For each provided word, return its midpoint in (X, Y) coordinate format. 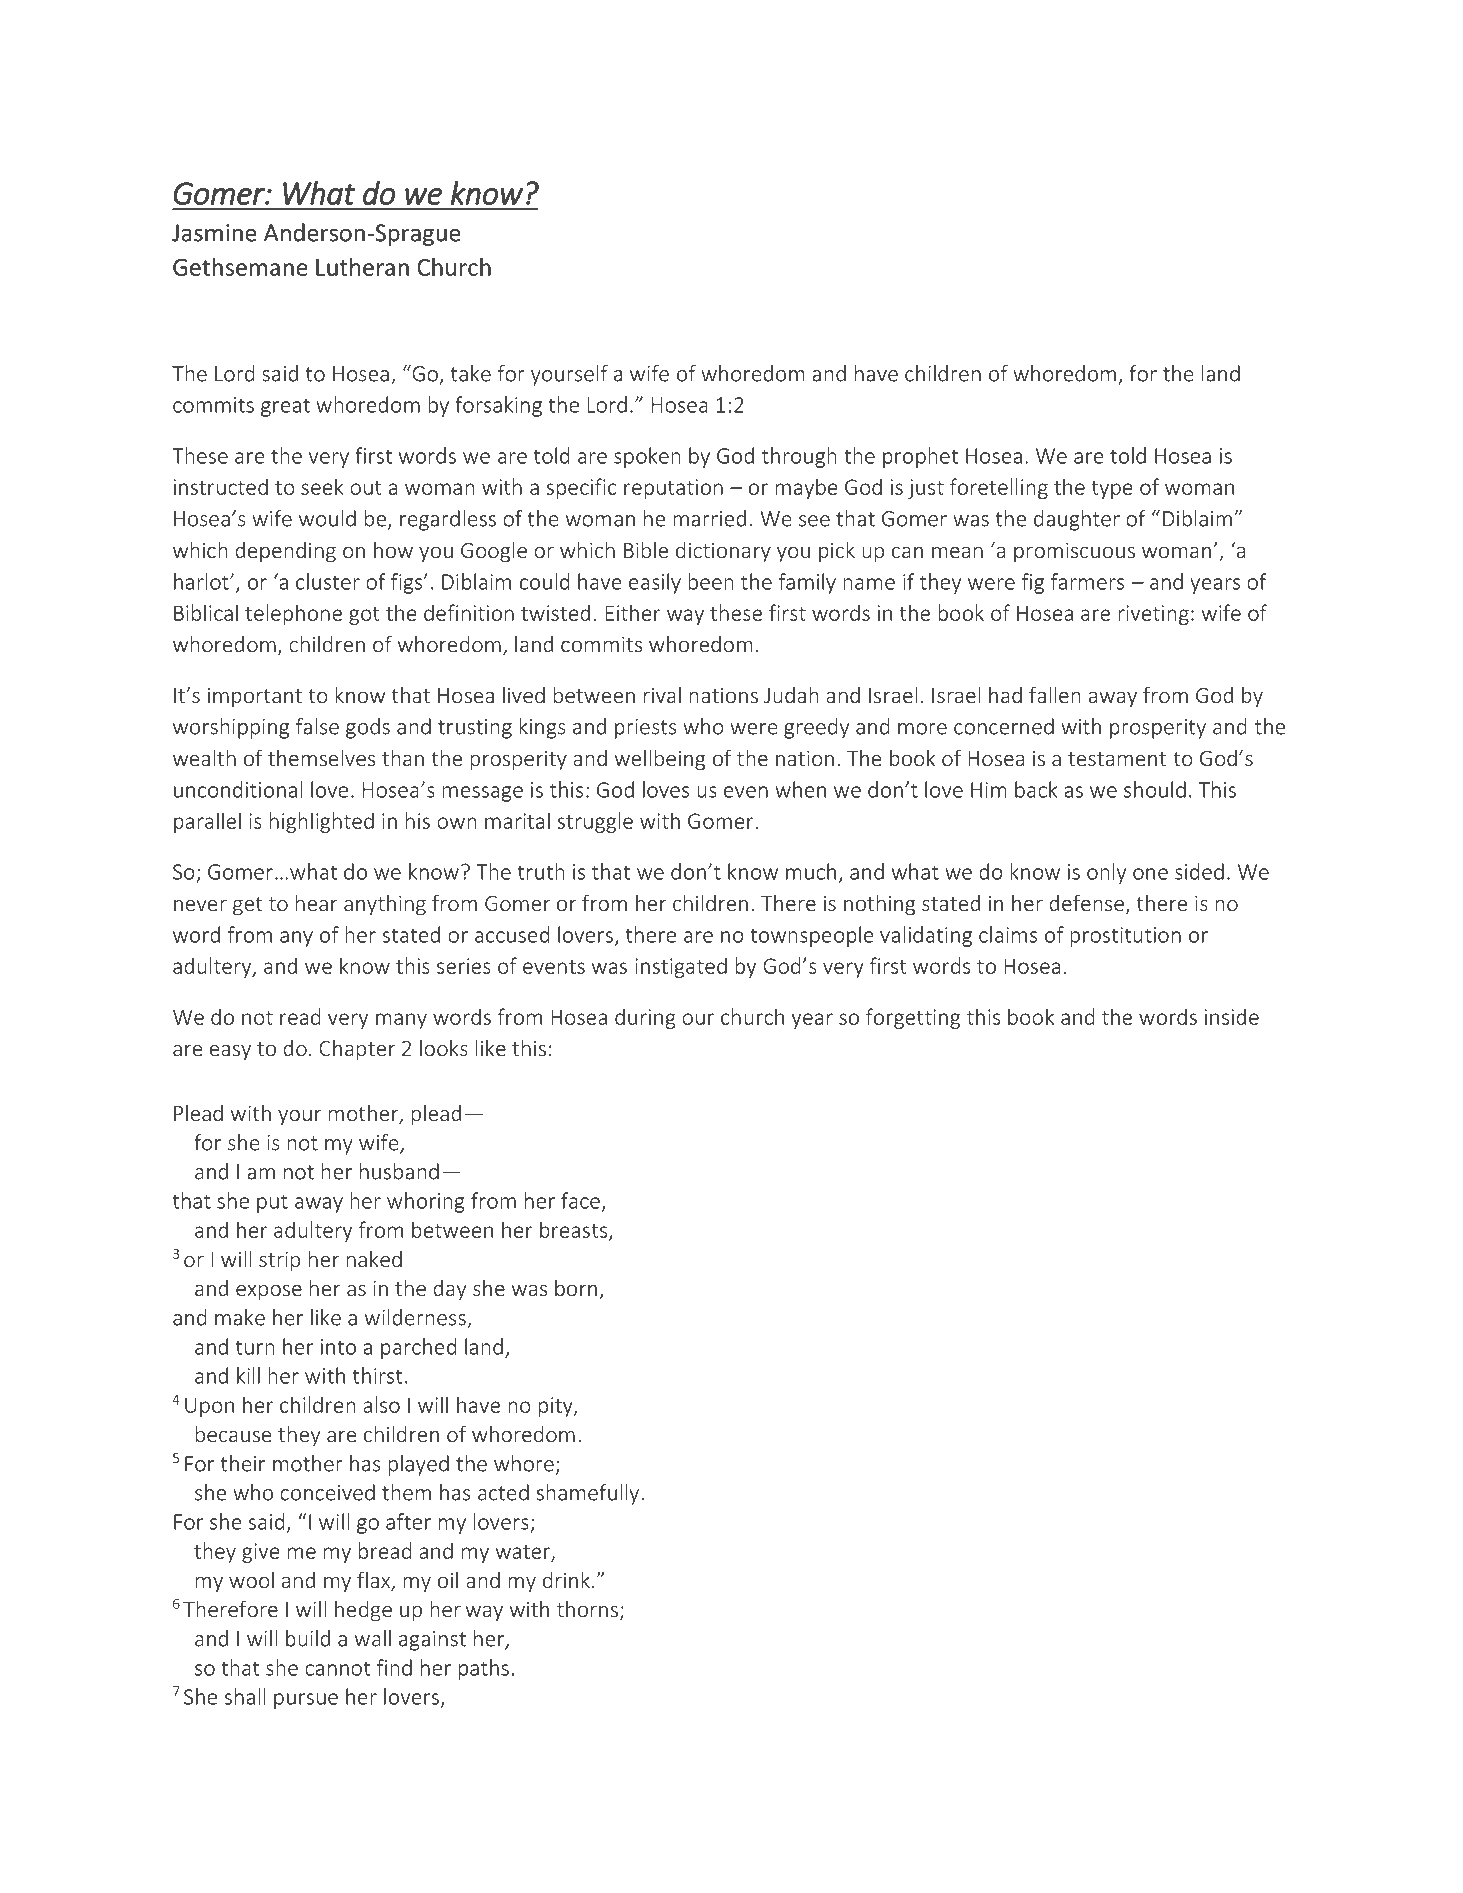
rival (662, 695)
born (576, 1288)
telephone (293, 614)
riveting (1153, 615)
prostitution (1125, 937)
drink (566, 1580)
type (1112, 490)
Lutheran (362, 267)
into (338, 1347)
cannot (338, 1668)
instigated (681, 967)
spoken (647, 457)
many (401, 1021)
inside (1232, 1016)
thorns (587, 1609)
